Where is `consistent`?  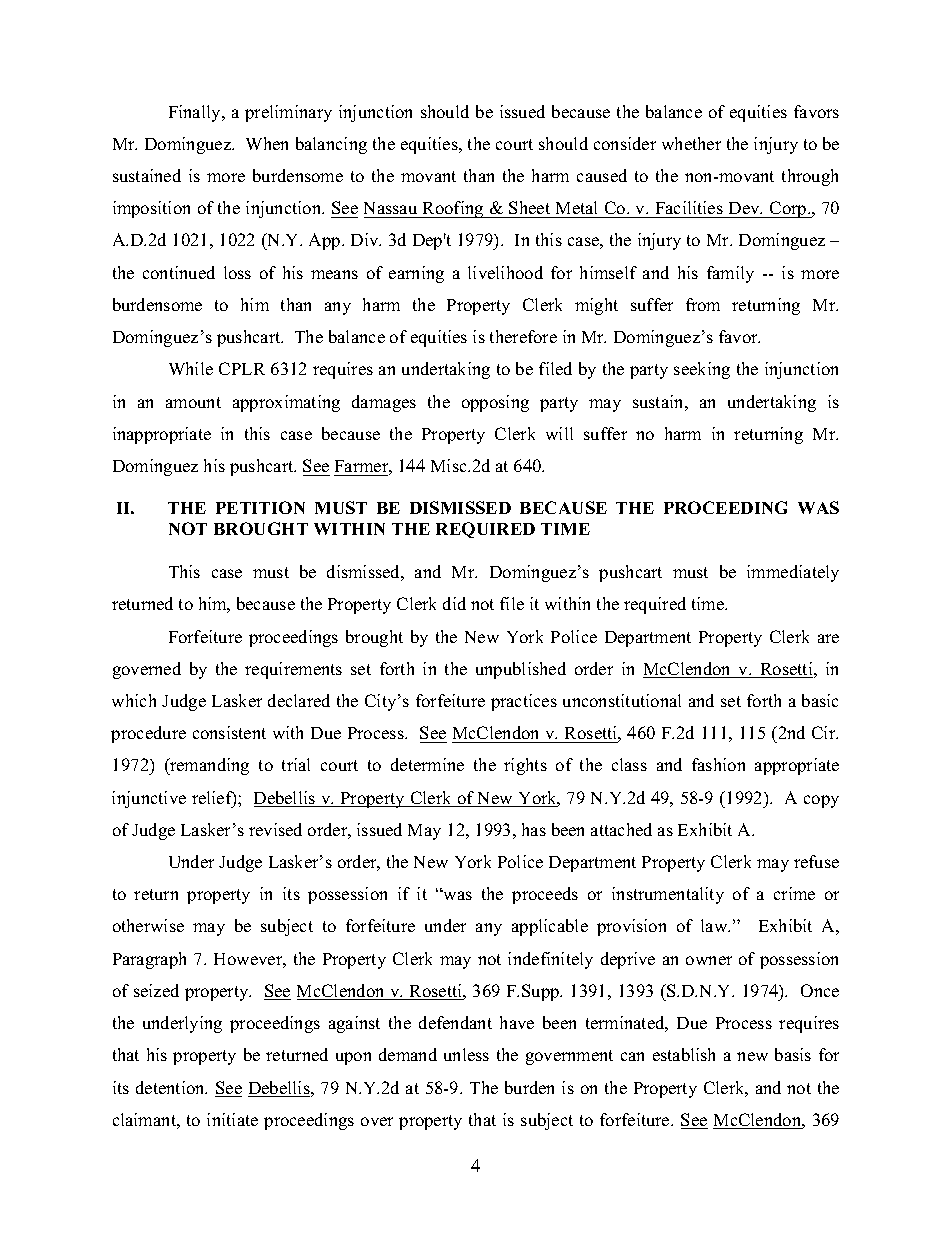
consistent is located at coordinates (229, 732).
